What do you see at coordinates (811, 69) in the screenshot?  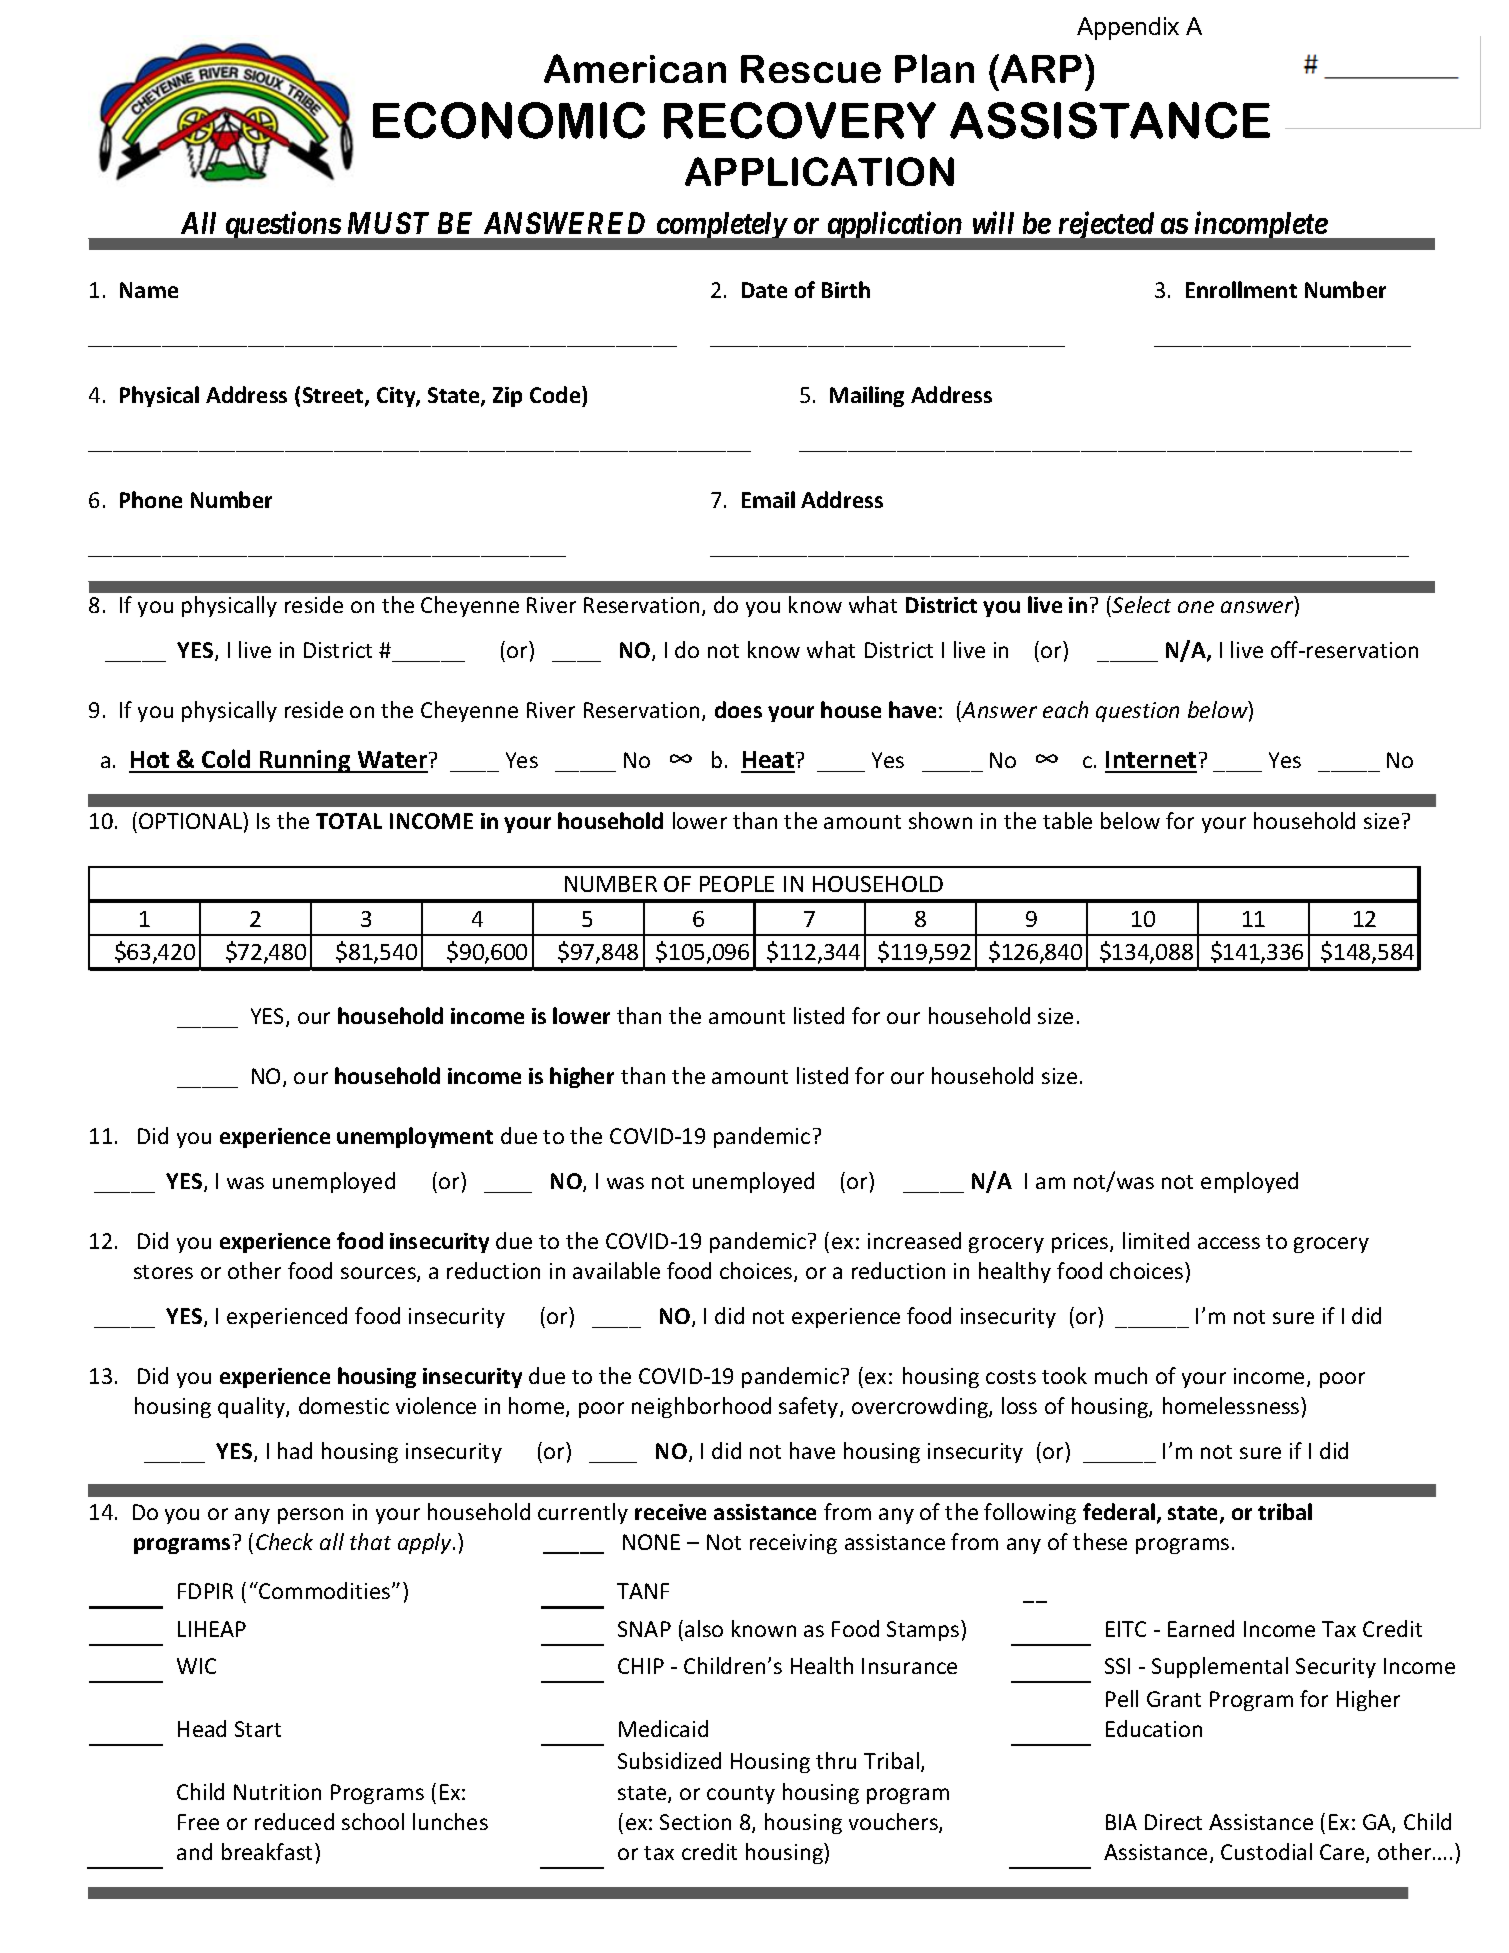 I see `Rescue` at bounding box center [811, 69].
